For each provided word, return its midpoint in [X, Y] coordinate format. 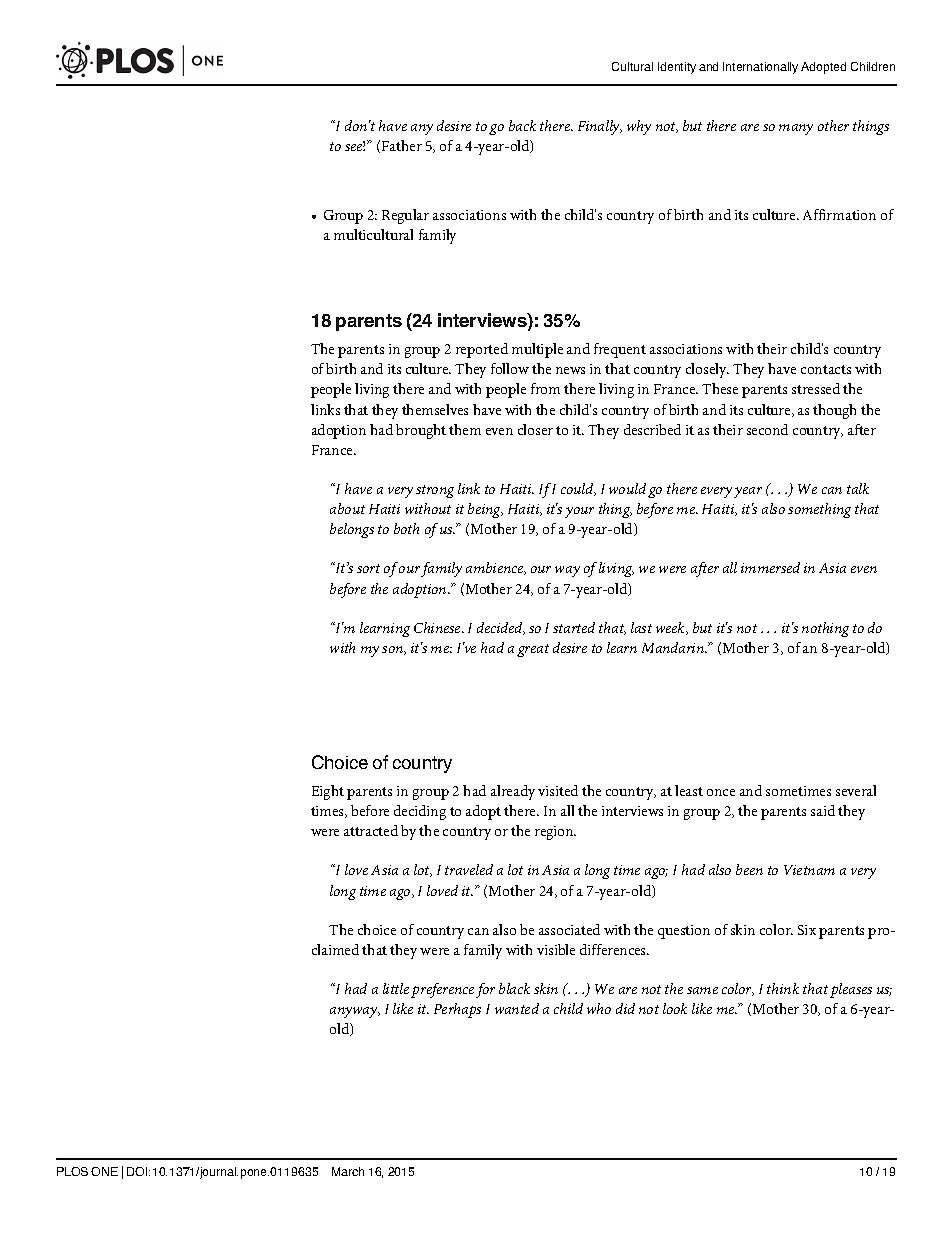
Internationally [760, 68]
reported [482, 350]
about [347, 508]
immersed [770, 567]
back [522, 125]
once [721, 792]
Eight [328, 792]
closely [707, 370]
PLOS [72, 1171]
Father [402, 145]
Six [807, 930]
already [513, 792]
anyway [355, 1012]
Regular [405, 216]
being [485, 510]
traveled [469, 869]
